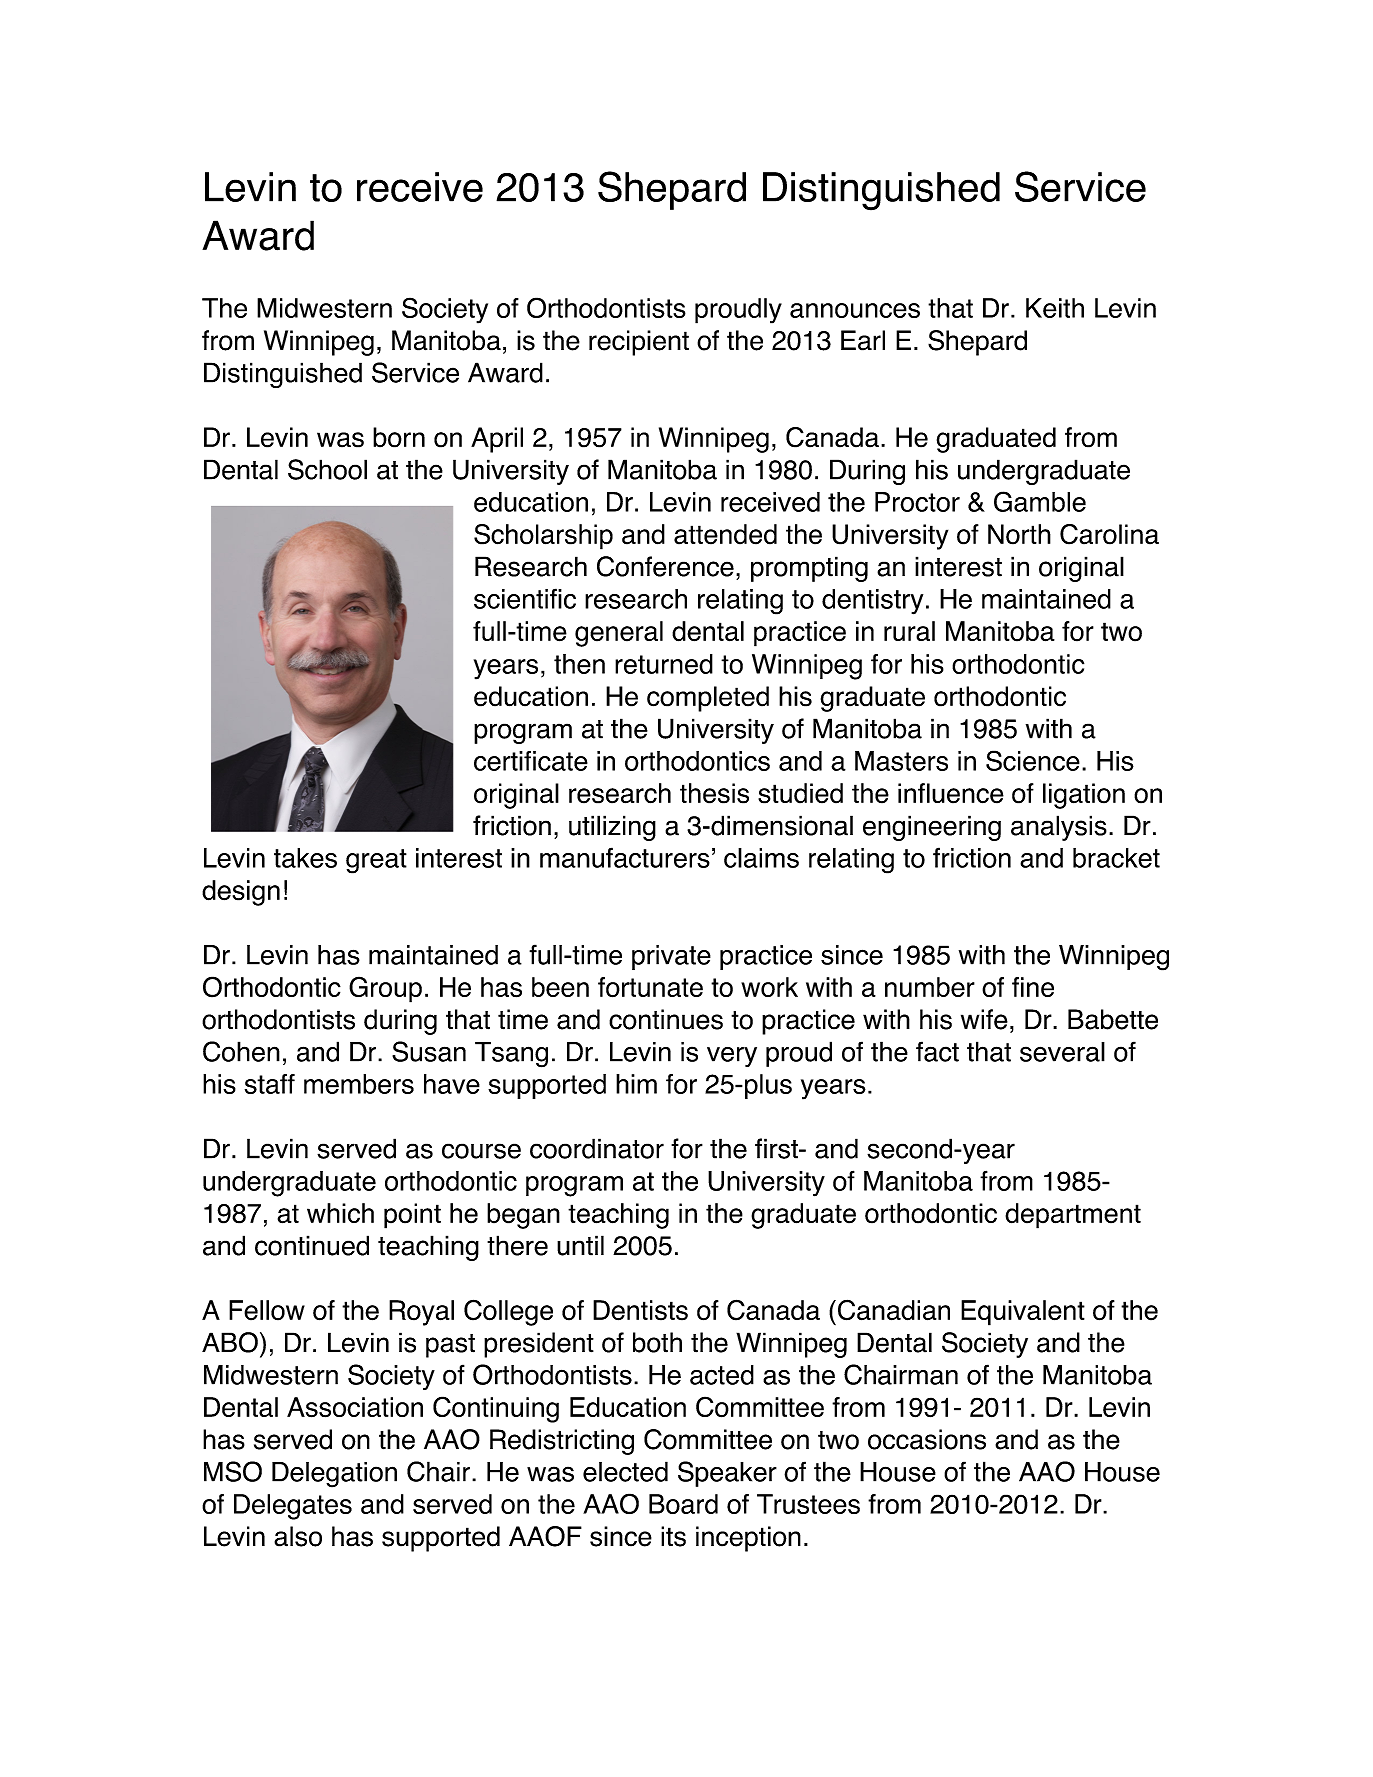 This page has height=1777, width=1373. What do you see at coordinates (399, 437) in the page?
I see `born` at bounding box center [399, 437].
